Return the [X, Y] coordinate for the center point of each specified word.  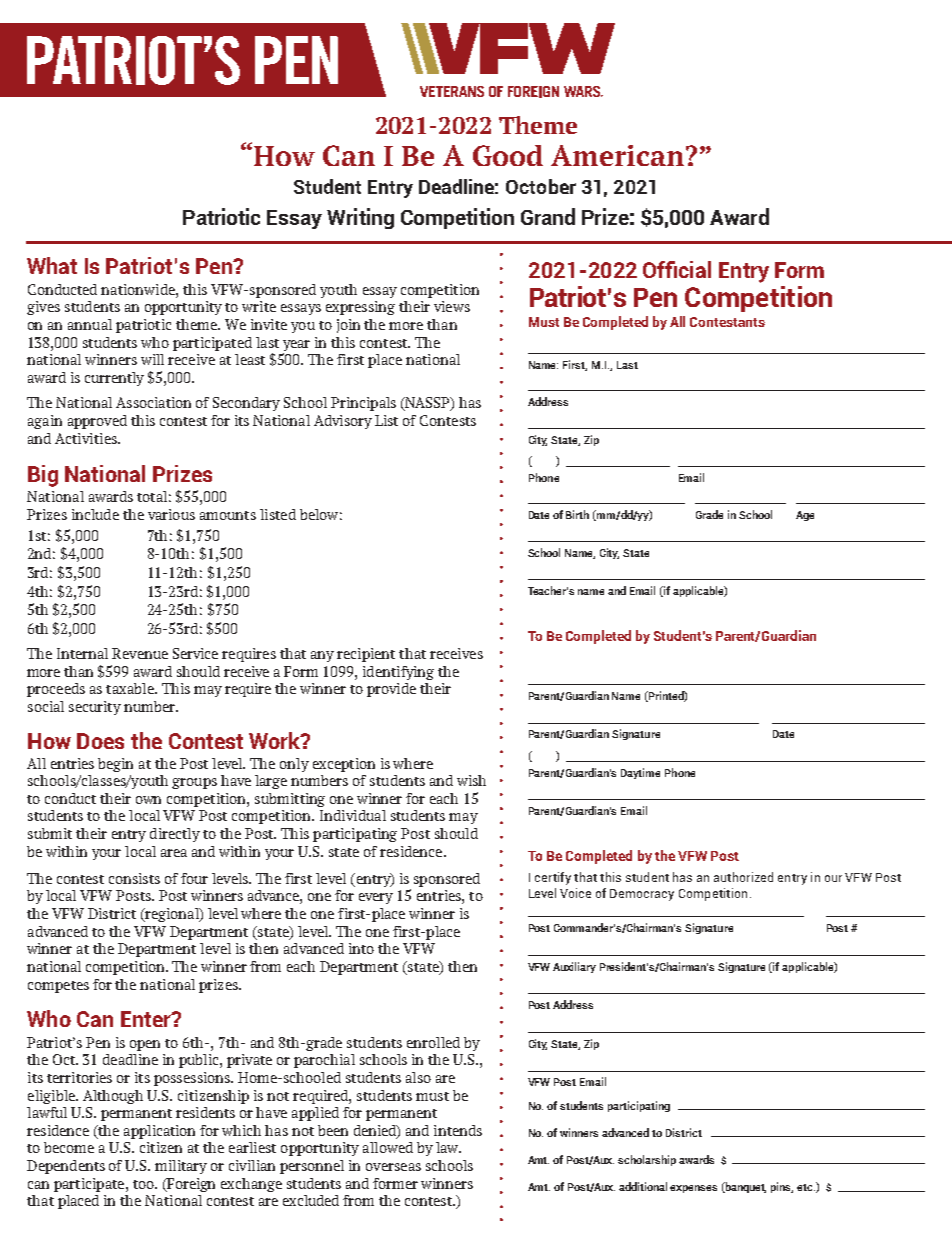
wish [471, 780]
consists [134, 878]
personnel [312, 1167]
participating [355, 835]
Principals [363, 404]
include [95, 514]
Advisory [343, 422]
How [284, 156]
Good [508, 155]
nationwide [139, 289]
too [144, 1184]
